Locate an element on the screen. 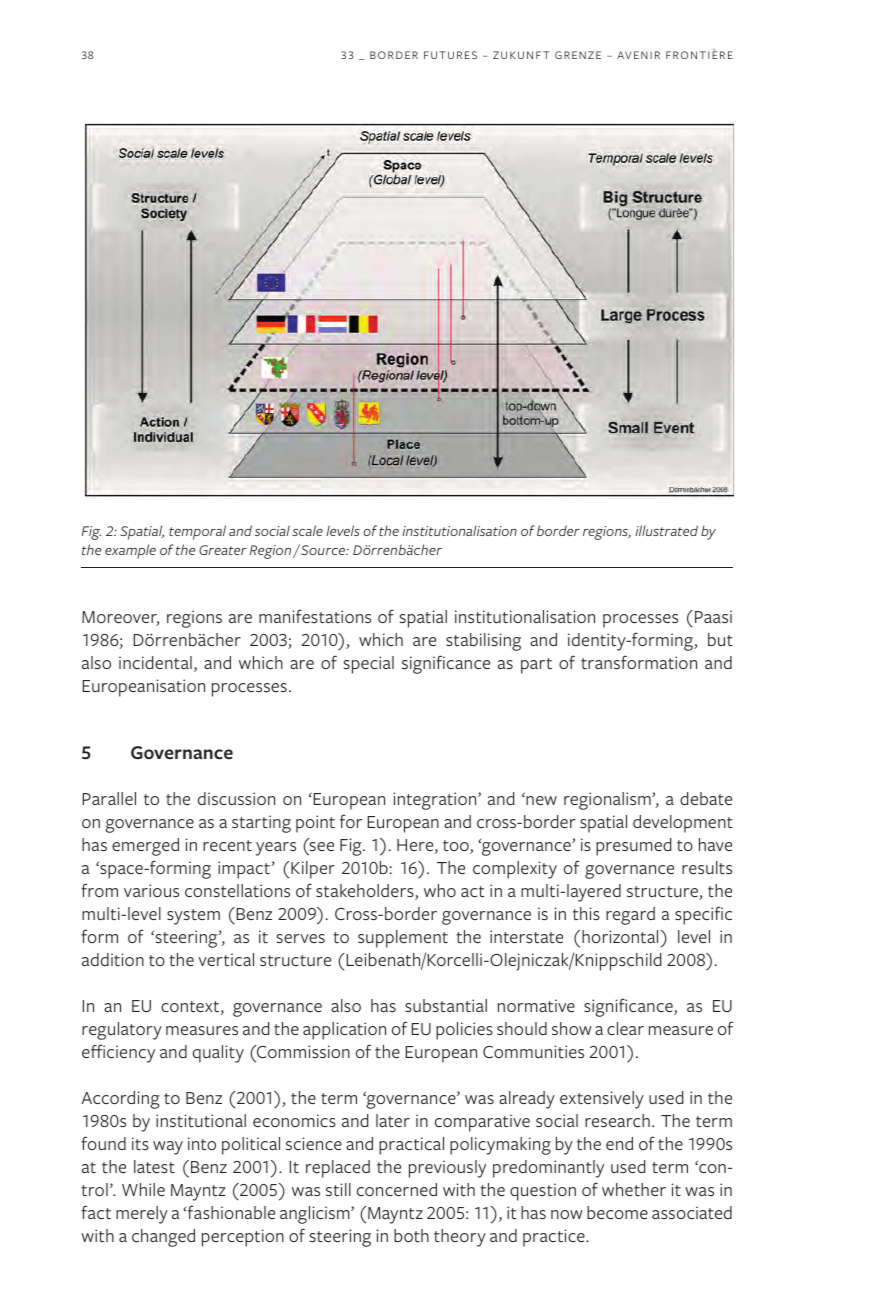 This screenshot has width=896, height=1303. Source is located at coordinates (323, 549).
